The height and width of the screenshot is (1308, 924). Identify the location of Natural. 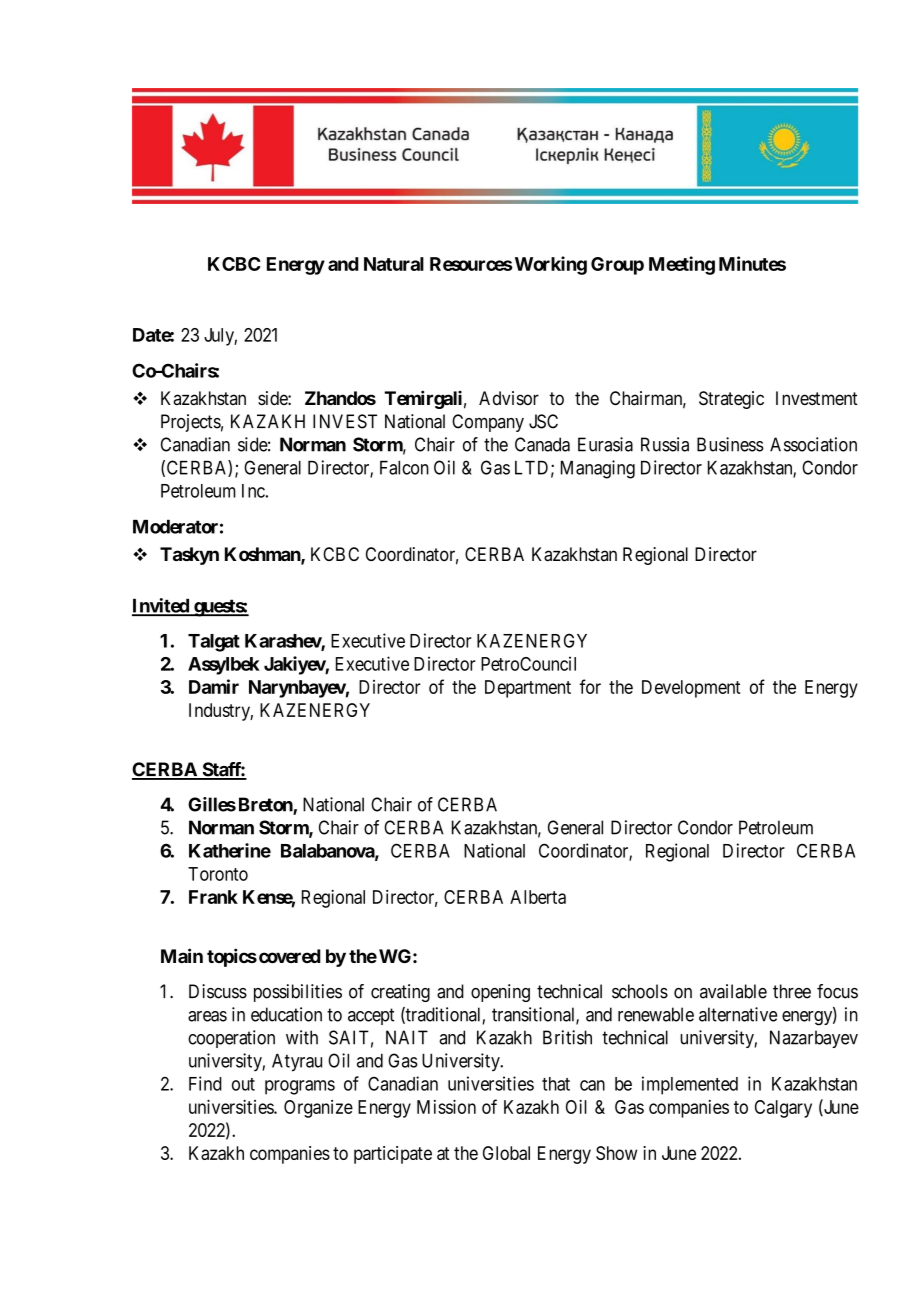
(394, 264).
